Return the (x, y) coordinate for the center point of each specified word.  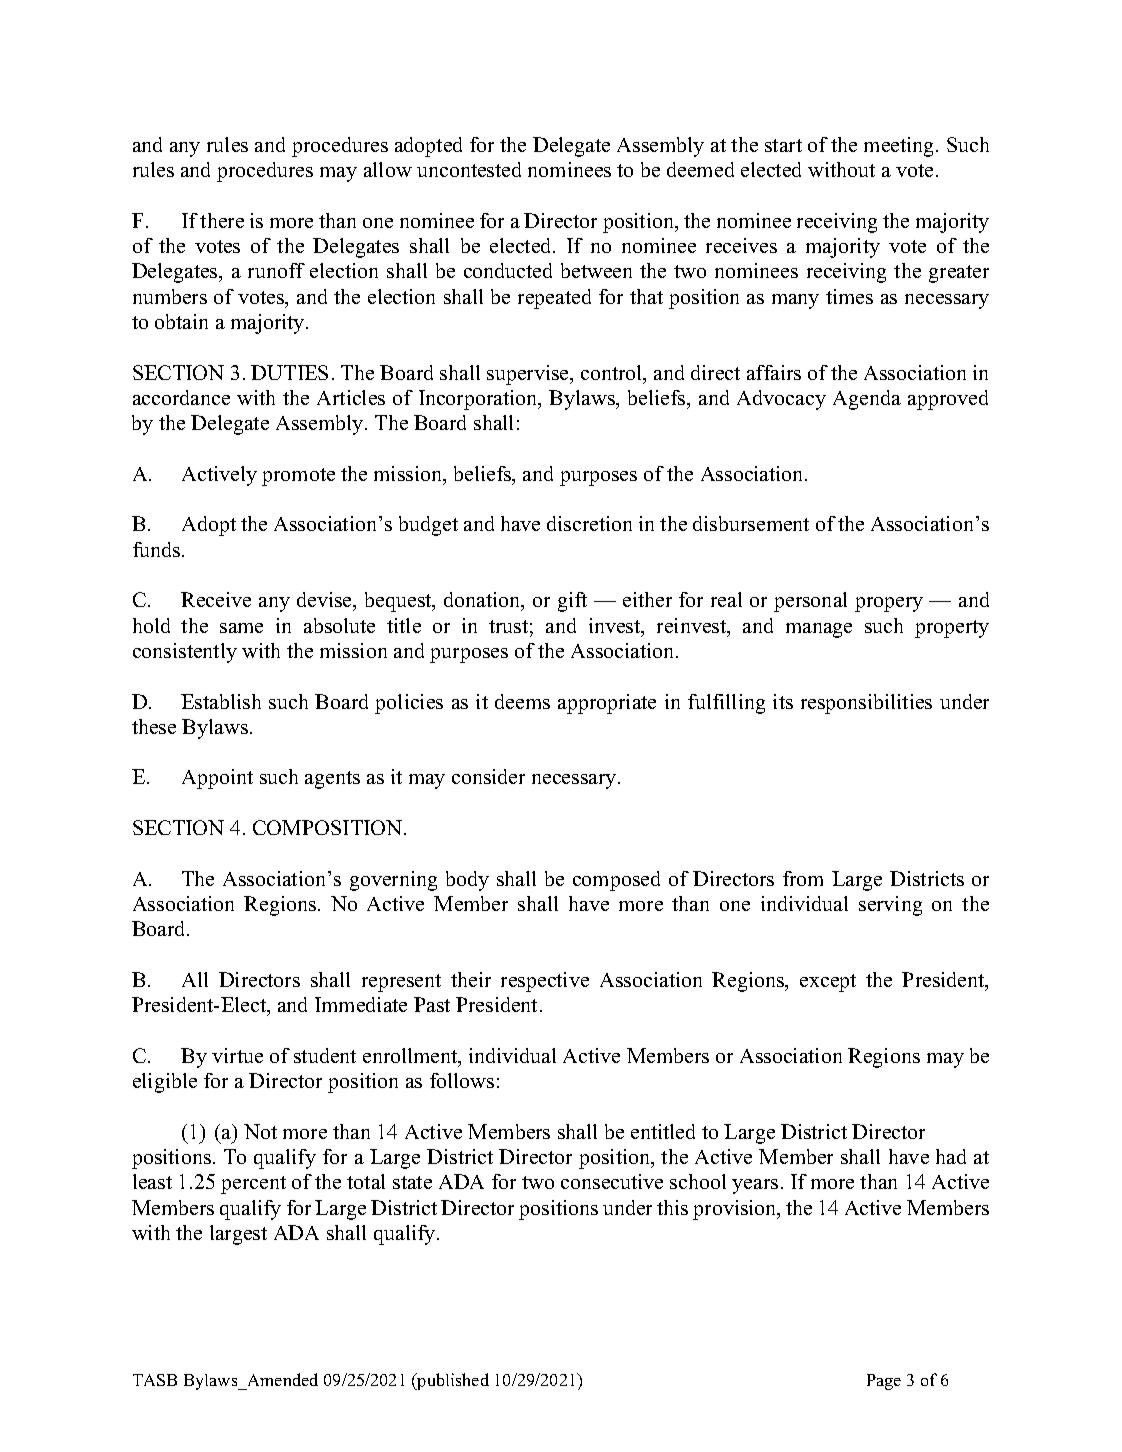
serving (890, 906)
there (222, 220)
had (951, 1156)
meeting (900, 147)
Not (260, 1131)
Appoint (217, 779)
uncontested (469, 169)
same (241, 628)
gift (572, 602)
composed (616, 881)
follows (462, 1080)
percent (253, 1185)
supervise (529, 375)
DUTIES (289, 372)
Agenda (867, 400)
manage (819, 630)
